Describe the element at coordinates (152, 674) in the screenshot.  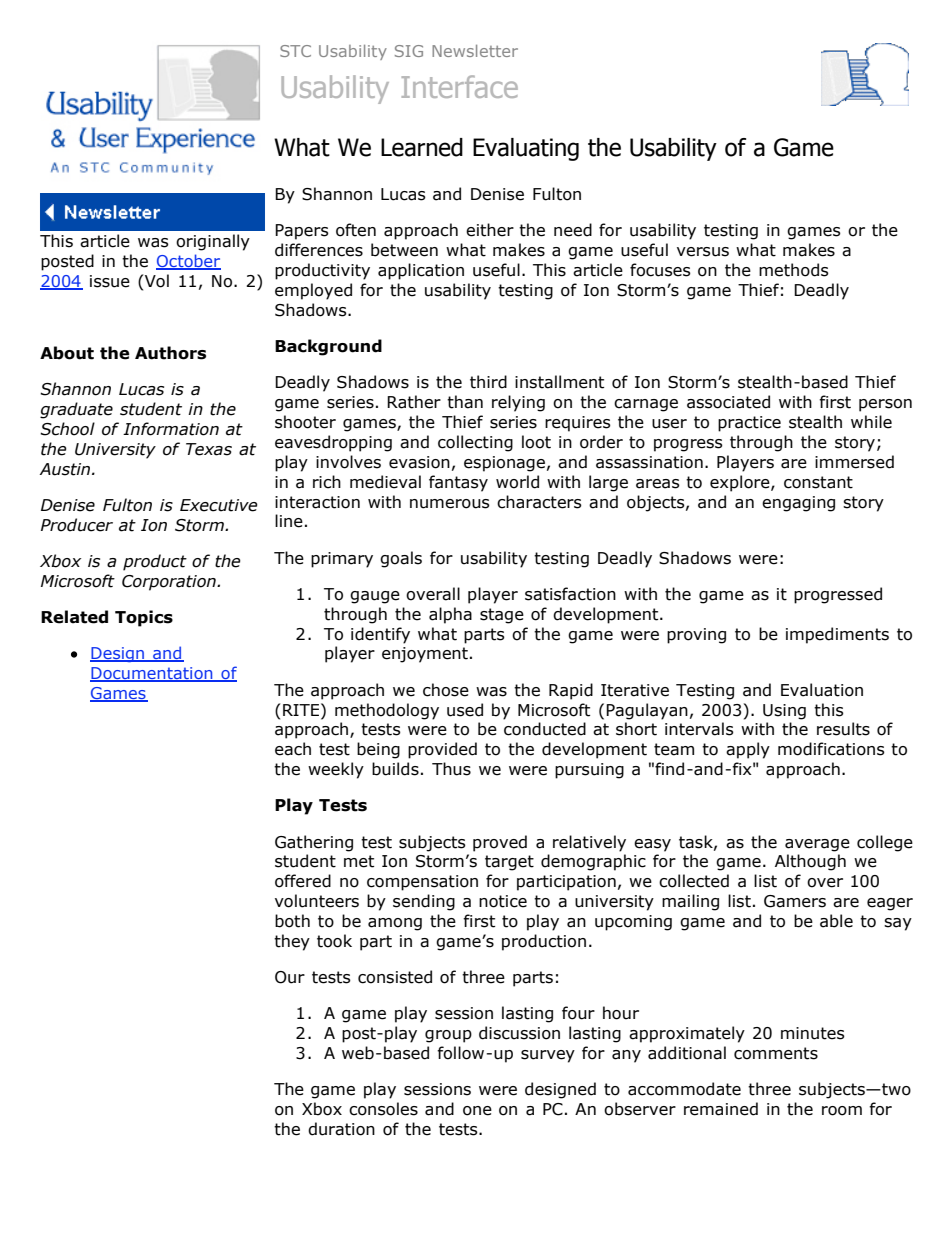
I see `Documentation` at that location.
